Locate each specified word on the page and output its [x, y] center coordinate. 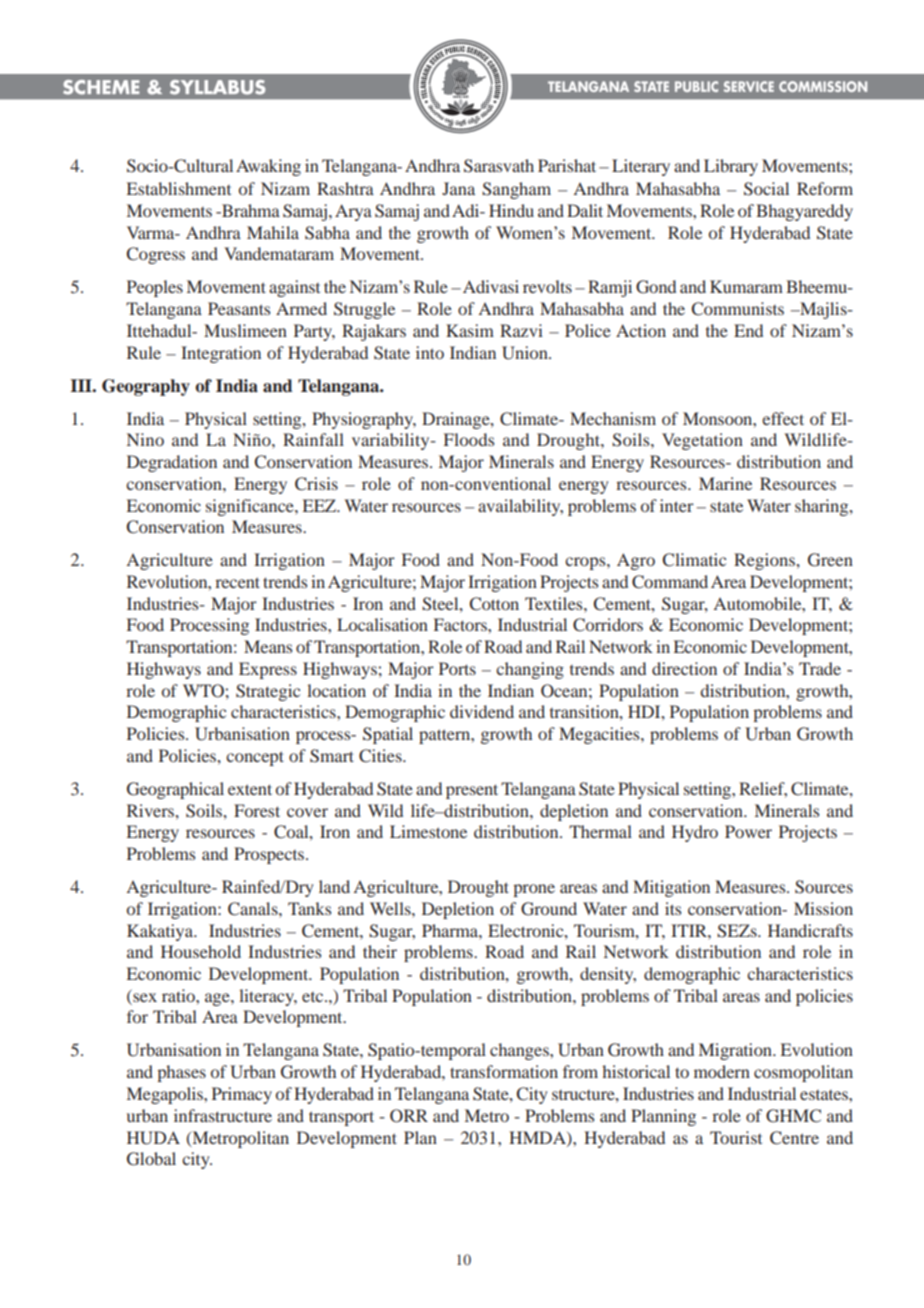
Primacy [242, 1095]
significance [251, 507]
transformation [504, 1071]
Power [748, 831]
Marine [725, 483]
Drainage [457, 420]
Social [766, 189]
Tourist [736, 1137]
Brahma [250, 210]
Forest [257, 810]
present [472, 791]
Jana [458, 188]
